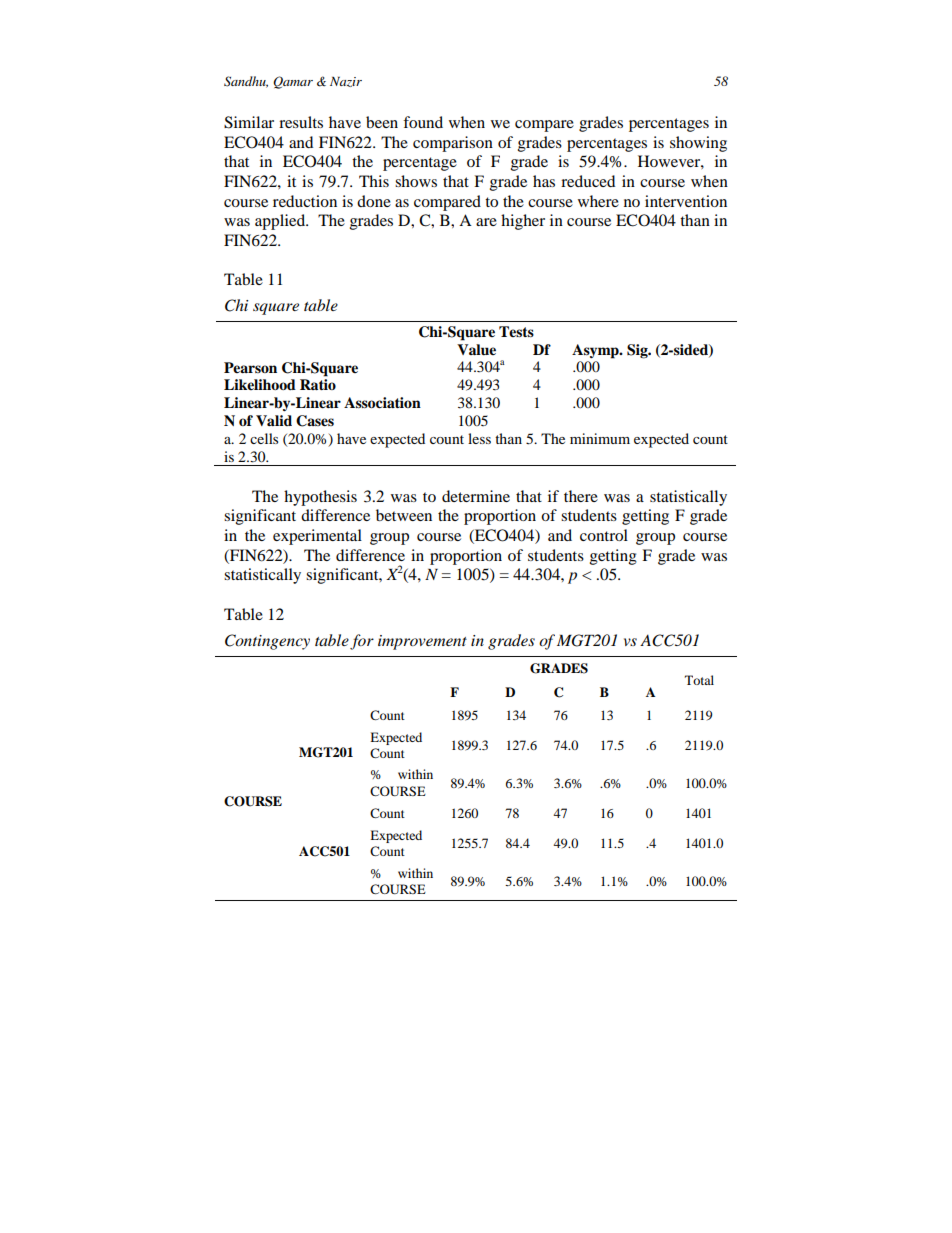 The height and width of the screenshot is (1233, 952). Describe the element at coordinates (453, 144) in the screenshot. I see `comparison` at that location.
